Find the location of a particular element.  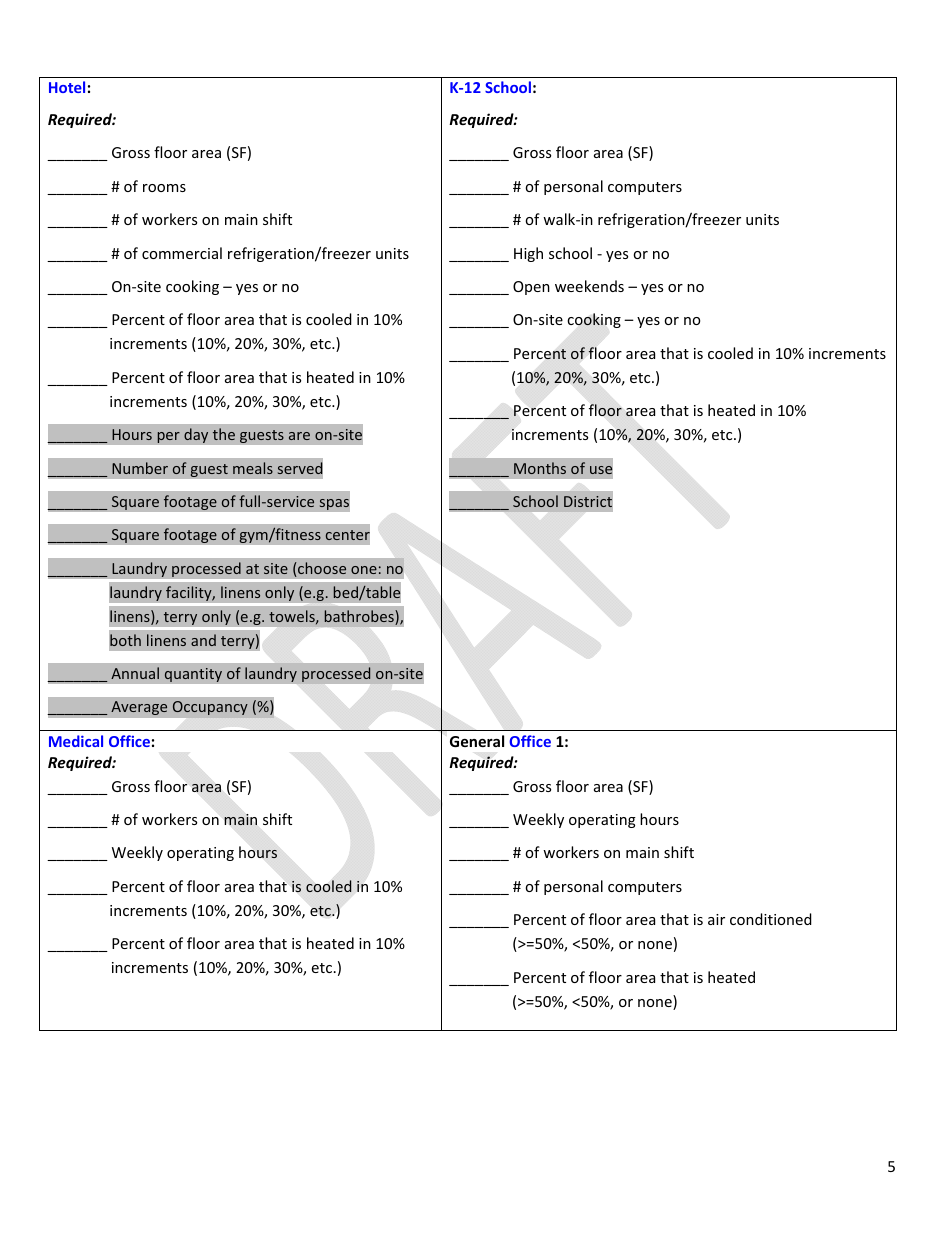

Months is located at coordinates (540, 468).
